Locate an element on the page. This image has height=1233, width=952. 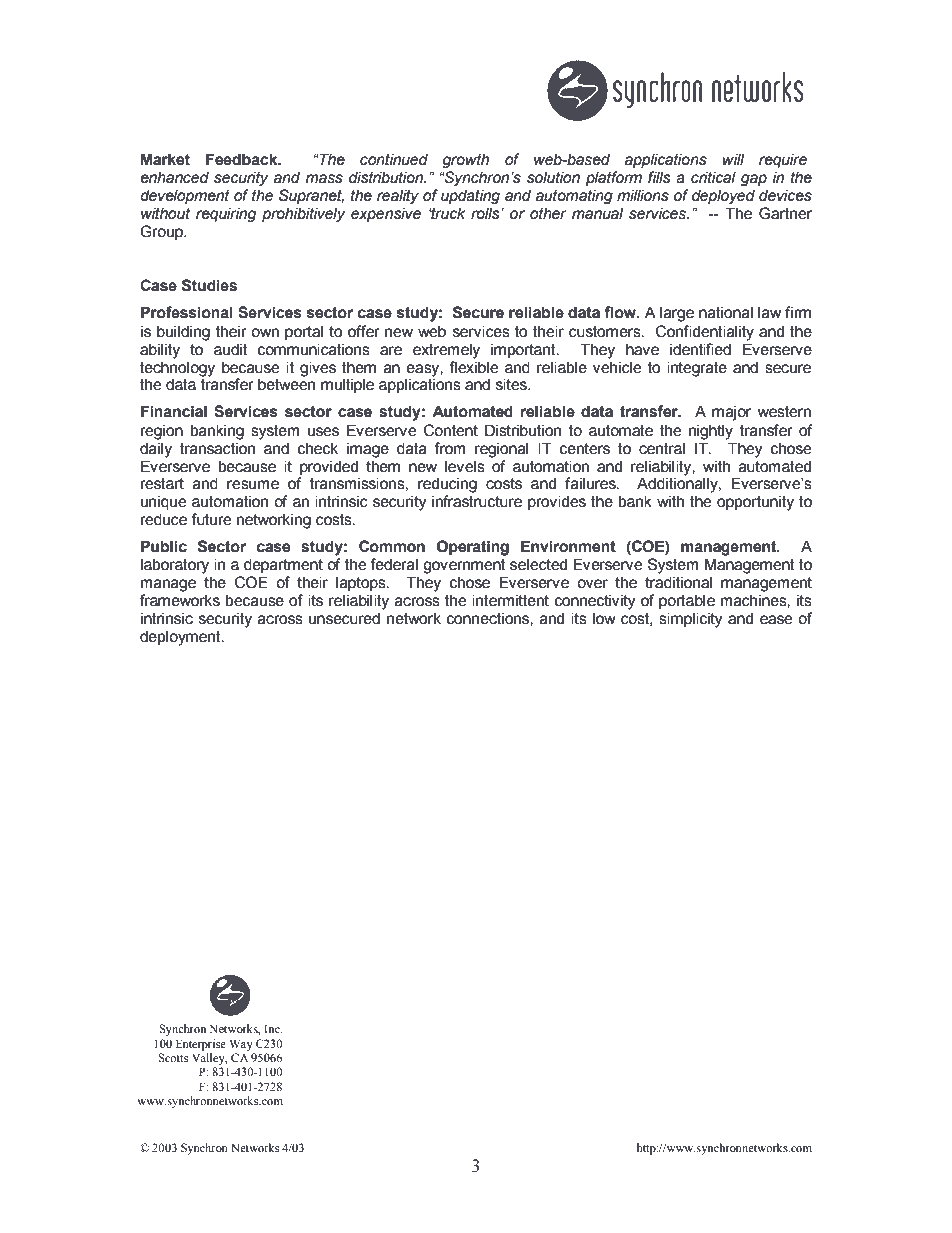
Way is located at coordinates (241, 1045).
